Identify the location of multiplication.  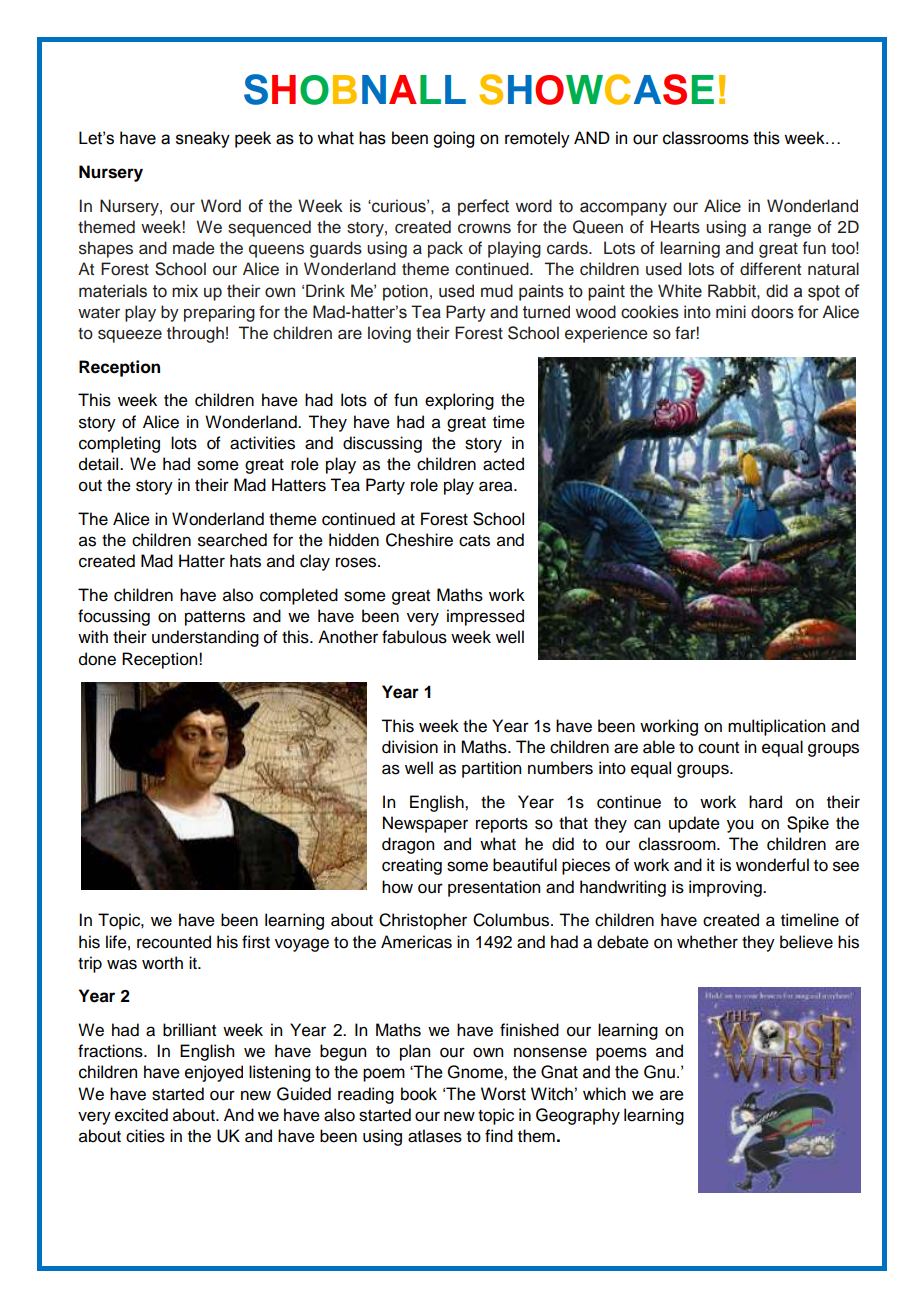
(776, 727).
